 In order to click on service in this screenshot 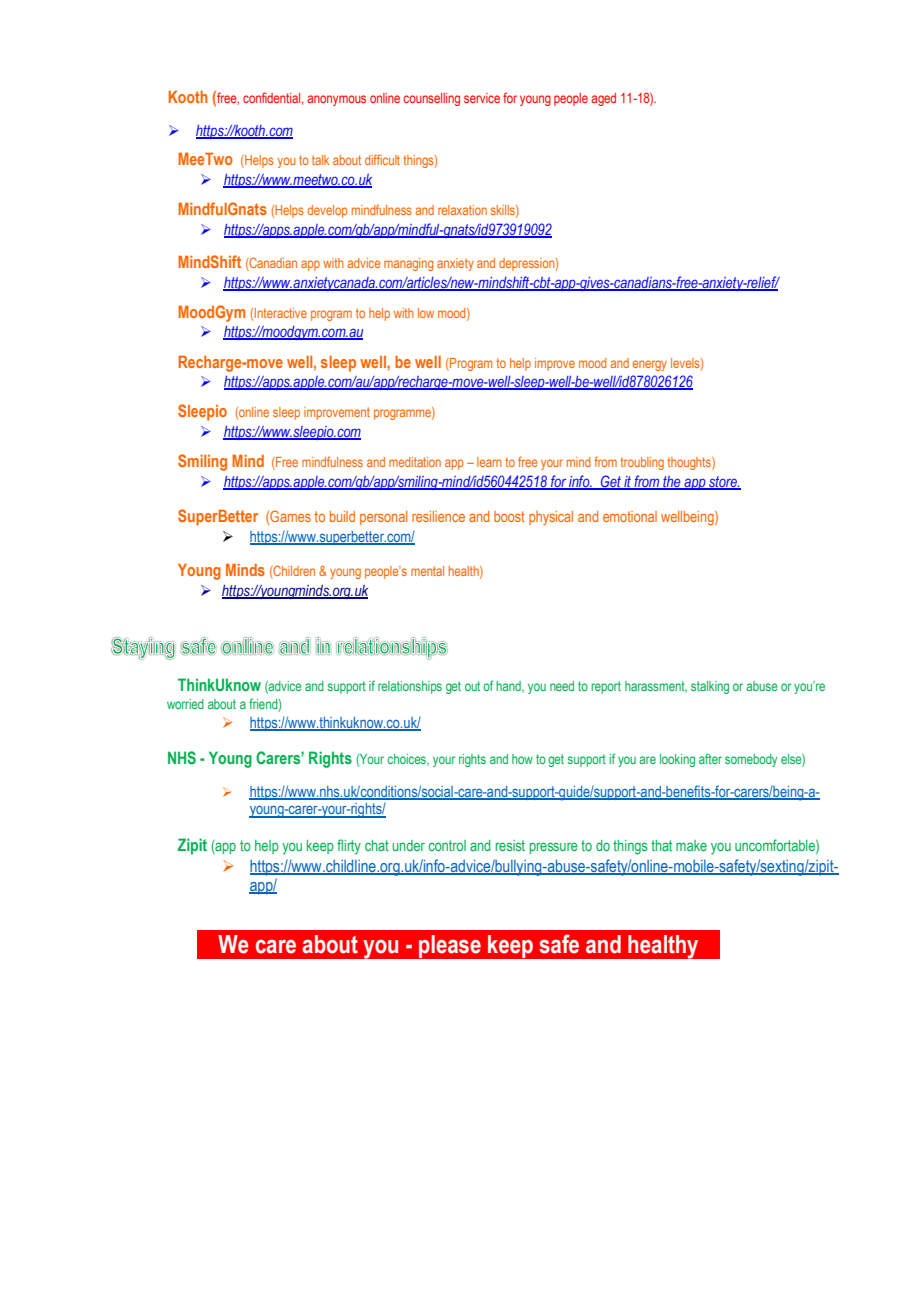, I will do `click(482, 98)`.
